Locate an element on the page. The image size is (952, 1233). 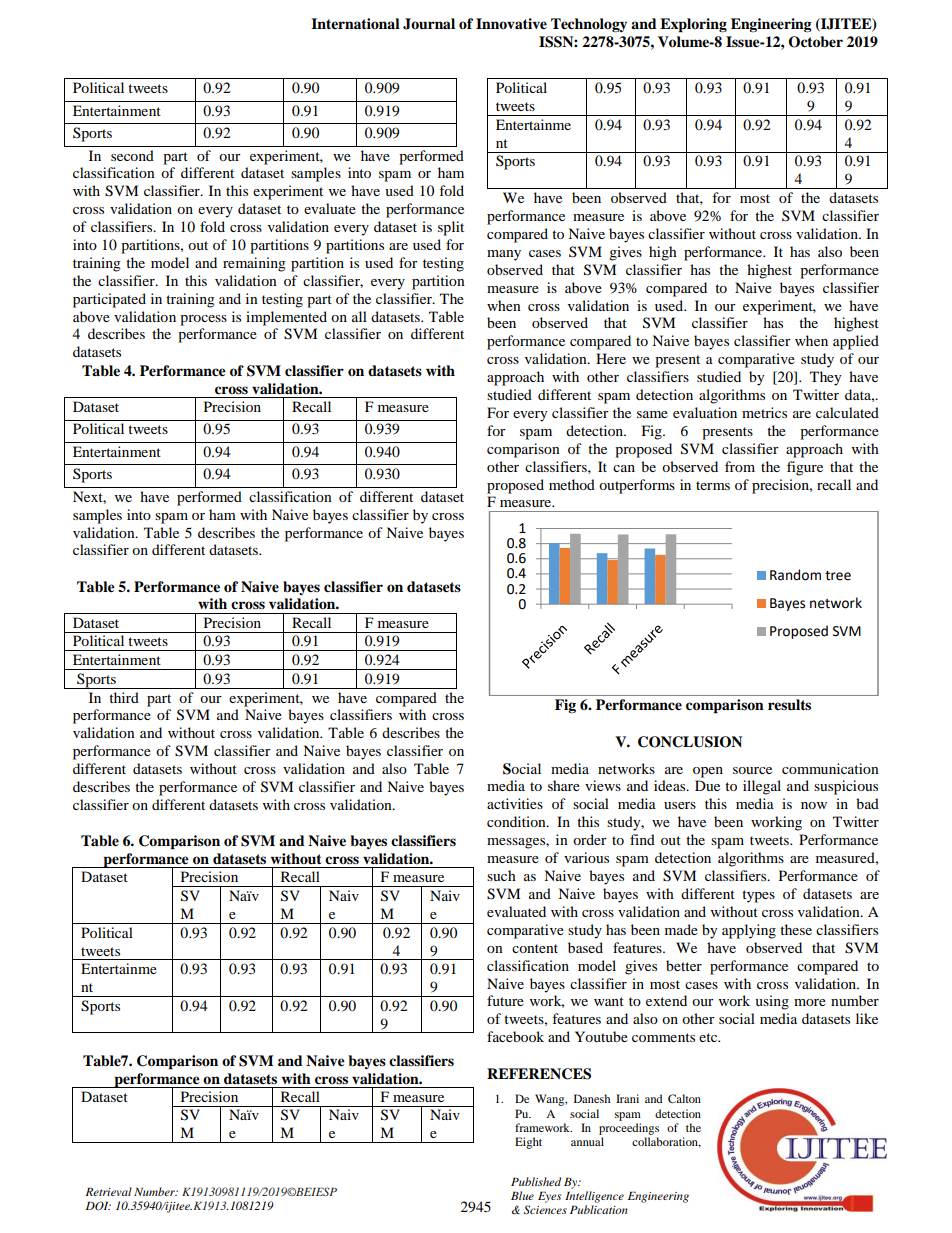
illegal is located at coordinates (762, 787).
